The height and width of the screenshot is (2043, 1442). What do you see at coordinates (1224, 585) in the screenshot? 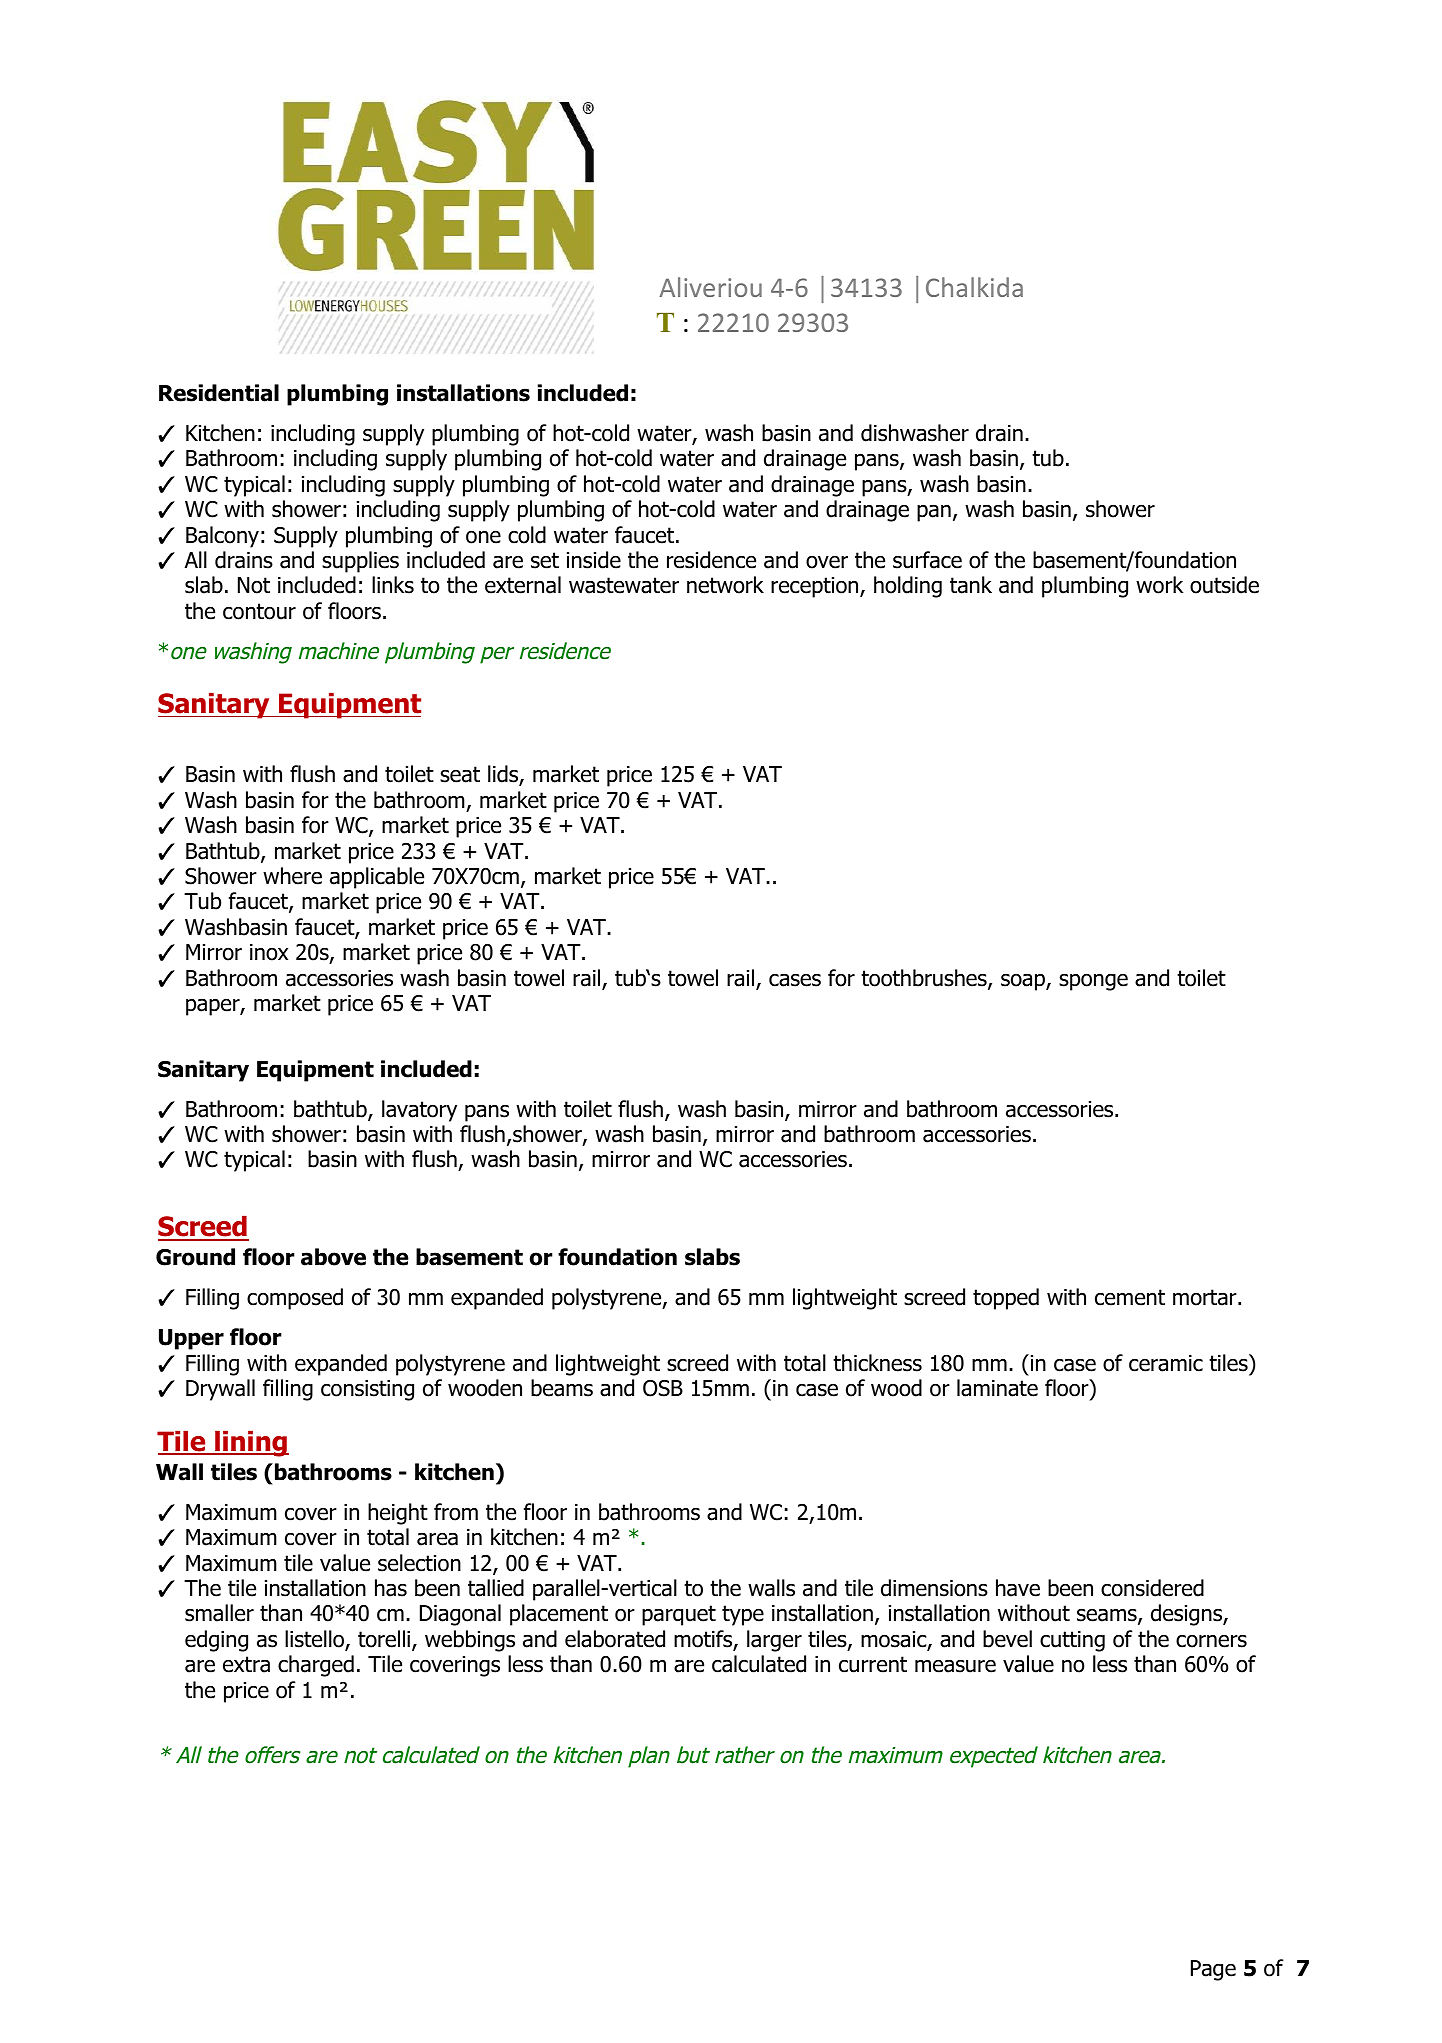
I see `outside` at bounding box center [1224, 585].
